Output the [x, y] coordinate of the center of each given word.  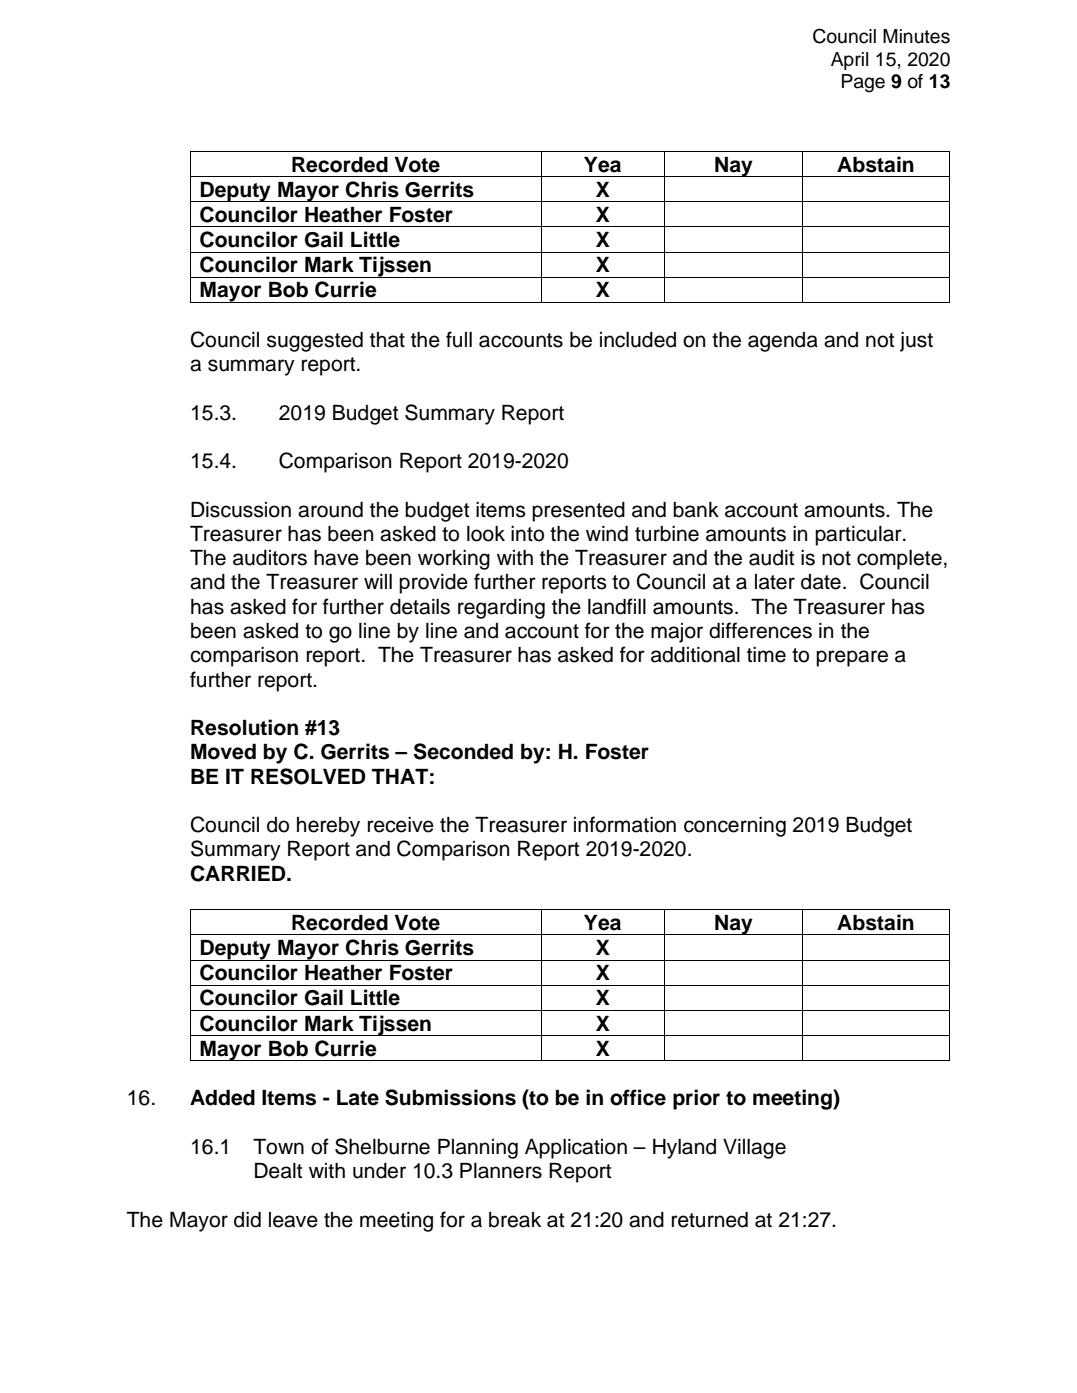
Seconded [463, 751]
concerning [735, 827]
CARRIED [239, 873]
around [330, 510]
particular [859, 536]
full [459, 339]
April [849, 61]
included [638, 340]
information [625, 824]
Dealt [278, 1171]
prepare [852, 658]
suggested [315, 342]
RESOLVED [308, 776]
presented [578, 512]
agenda [783, 342]
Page [863, 83]
